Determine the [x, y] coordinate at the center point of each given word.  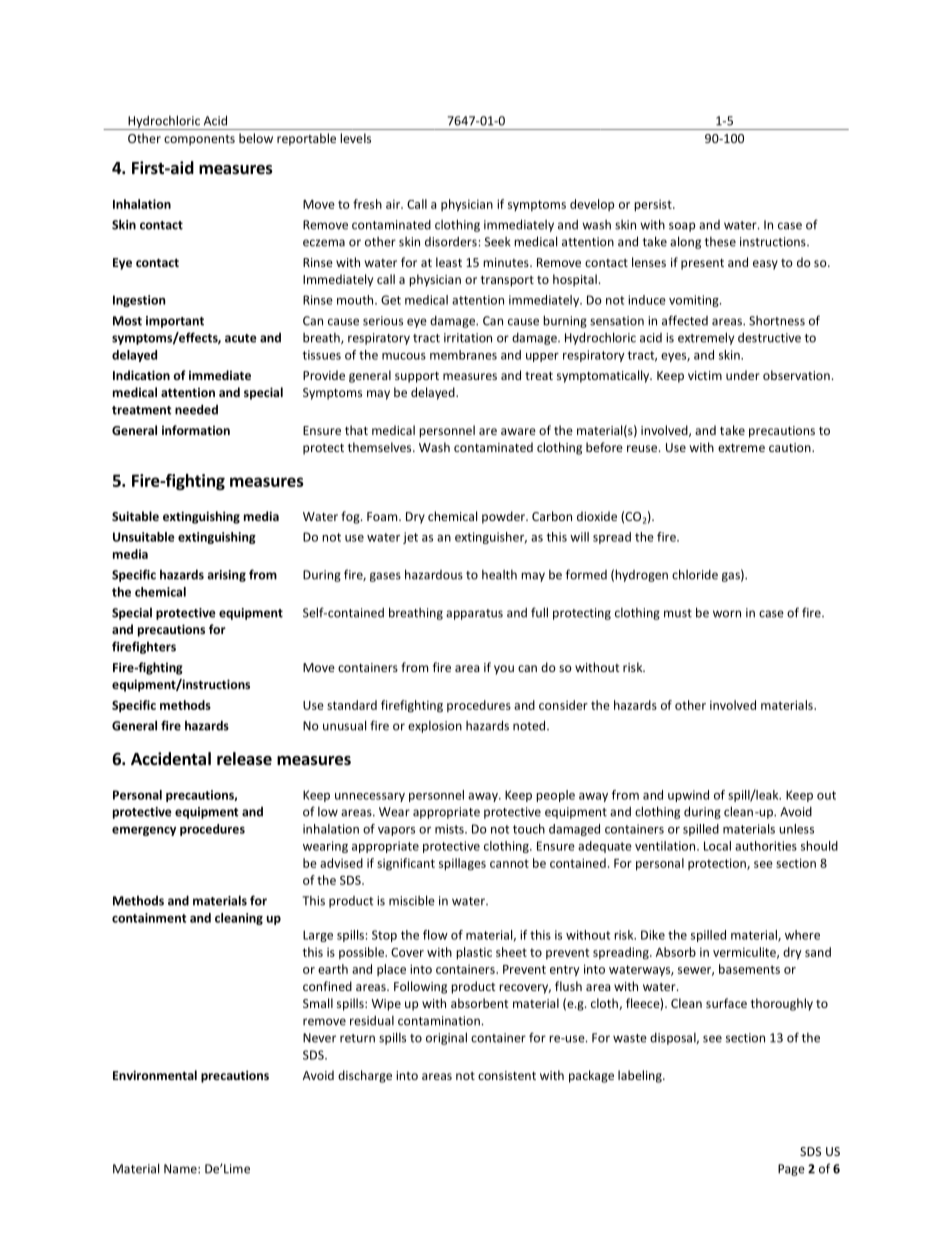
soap [682, 227]
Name [181, 1169]
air [394, 204]
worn [727, 614]
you [504, 670]
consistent [507, 1075]
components [199, 140]
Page [791, 1170]
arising [226, 576]
